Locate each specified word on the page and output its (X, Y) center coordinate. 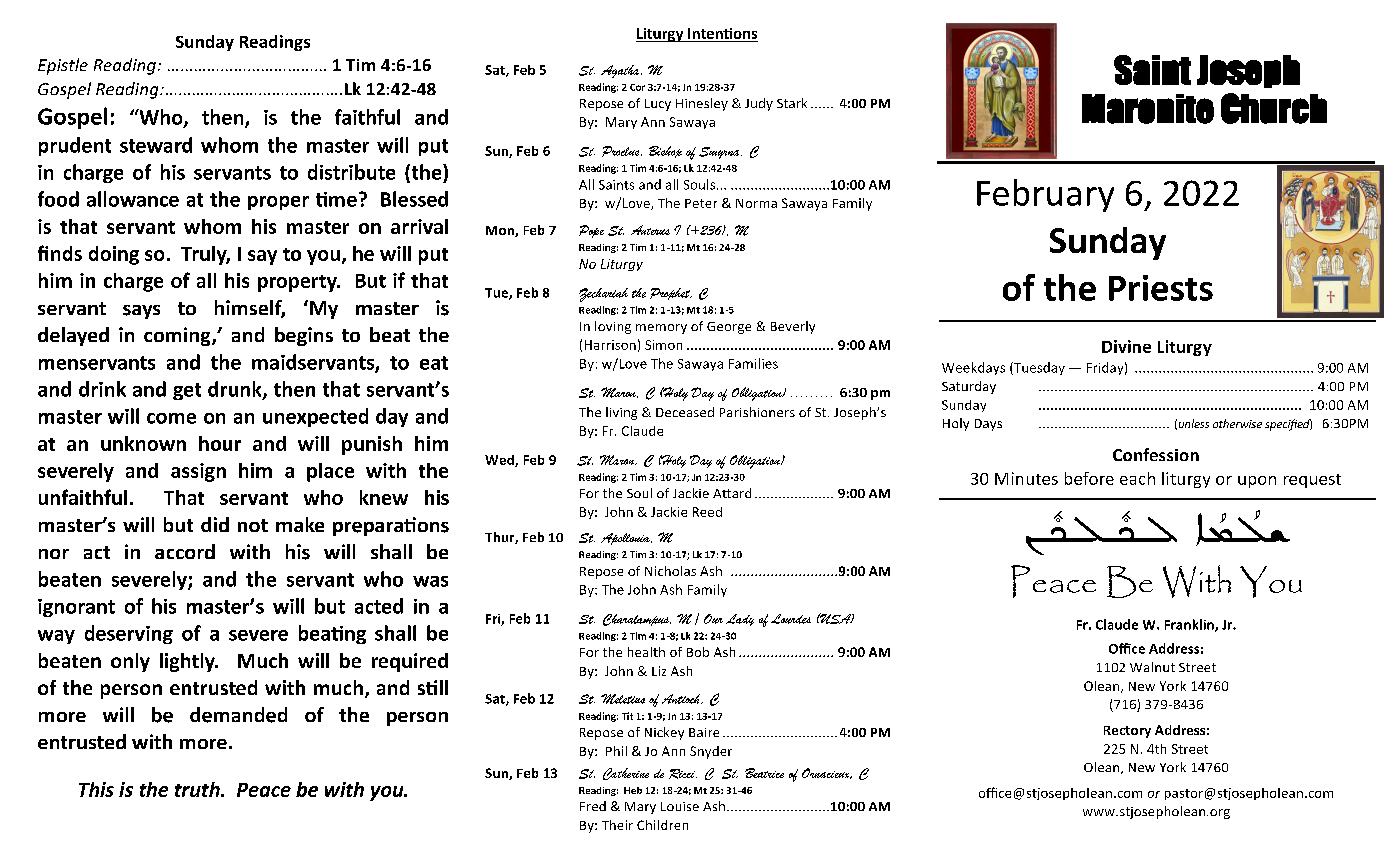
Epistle (63, 66)
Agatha (621, 71)
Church (1274, 108)
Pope (591, 231)
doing (114, 255)
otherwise (1237, 423)
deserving (129, 634)
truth (198, 789)
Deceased (685, 412)
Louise (680, 806)
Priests (1161, 288)
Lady (740, 620)
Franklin (1190, 625)
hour (220, 443)
